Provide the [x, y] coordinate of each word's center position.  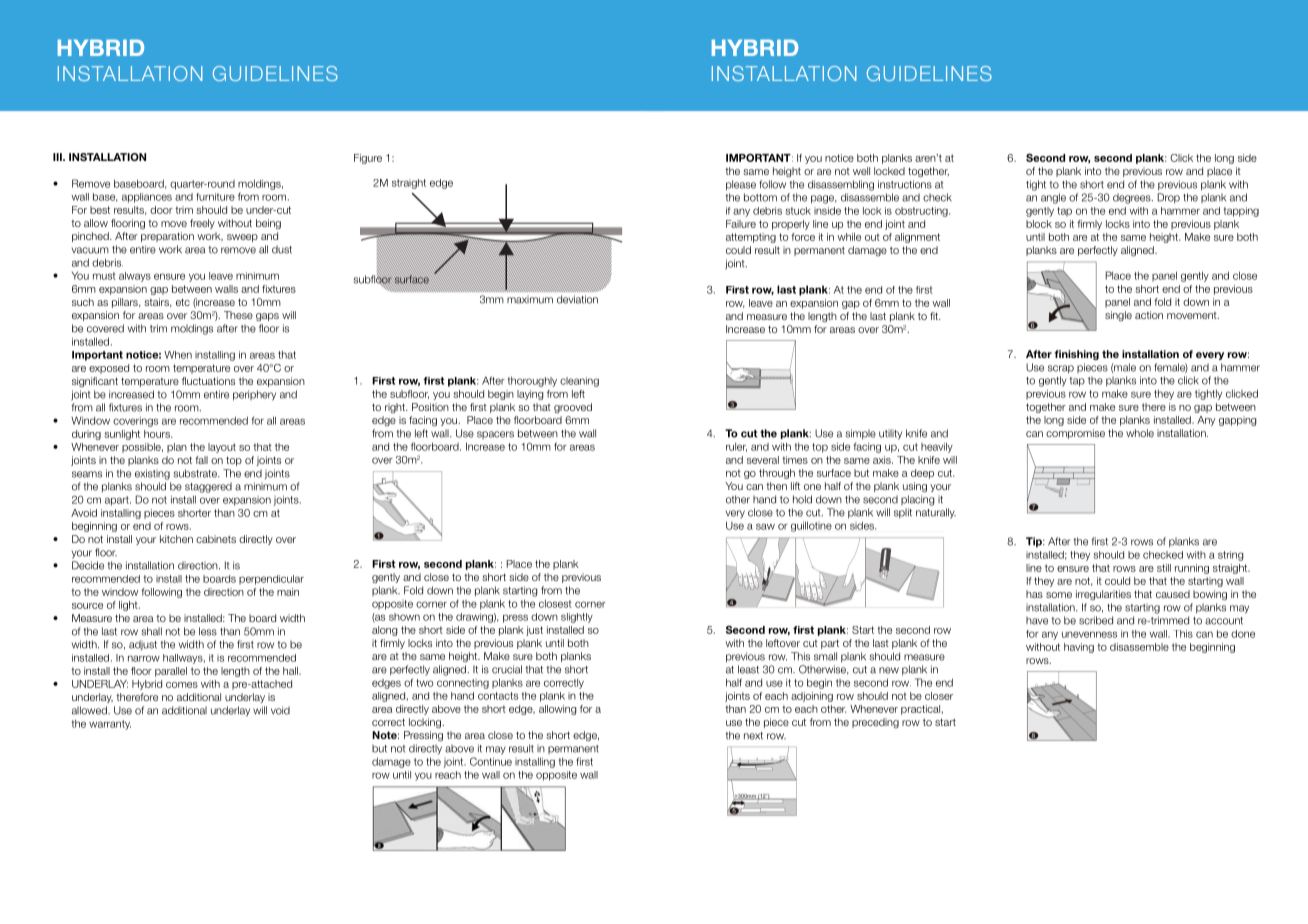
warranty [110, 725]
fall [201, 460]
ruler [736, 447]
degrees [1133, 198]
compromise [1075, 434]
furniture [215, 197]
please [741, 185]
